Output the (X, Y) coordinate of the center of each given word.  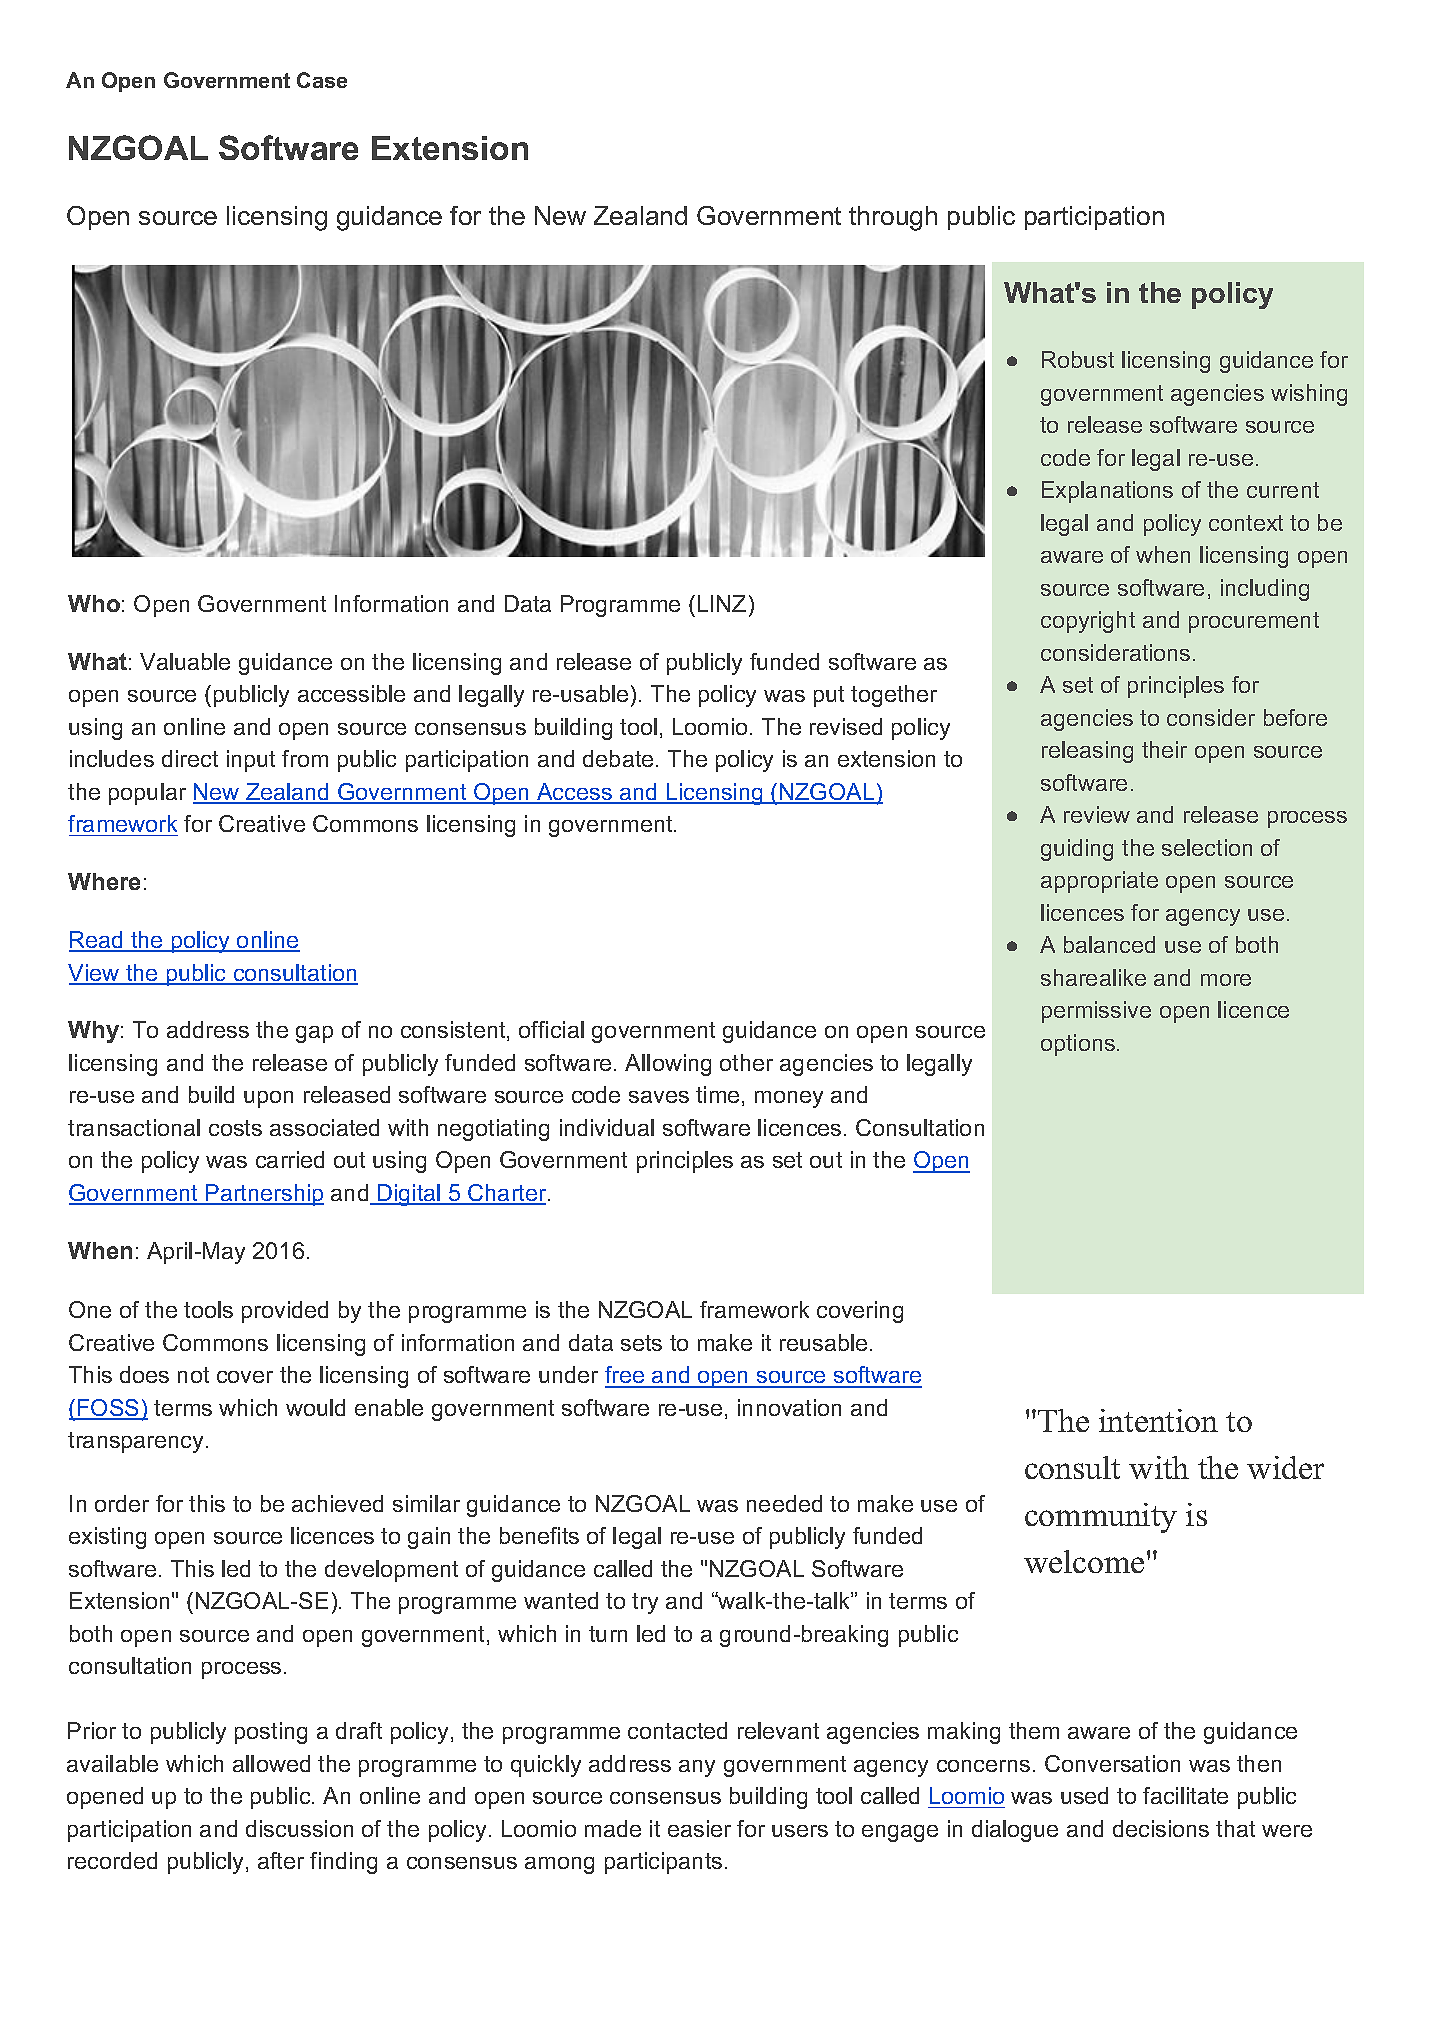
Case (322, 80)
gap (314, 1034)
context (1246, 523)
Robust (1078, 359)
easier (699, 1828)
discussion (299, 1828)
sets (641, 1343)
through (893, 218)
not (193, 1375)
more (1226, 980)
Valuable (185, 661)
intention (1158, 1420)
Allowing (668, 1065)
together (894, 696)
